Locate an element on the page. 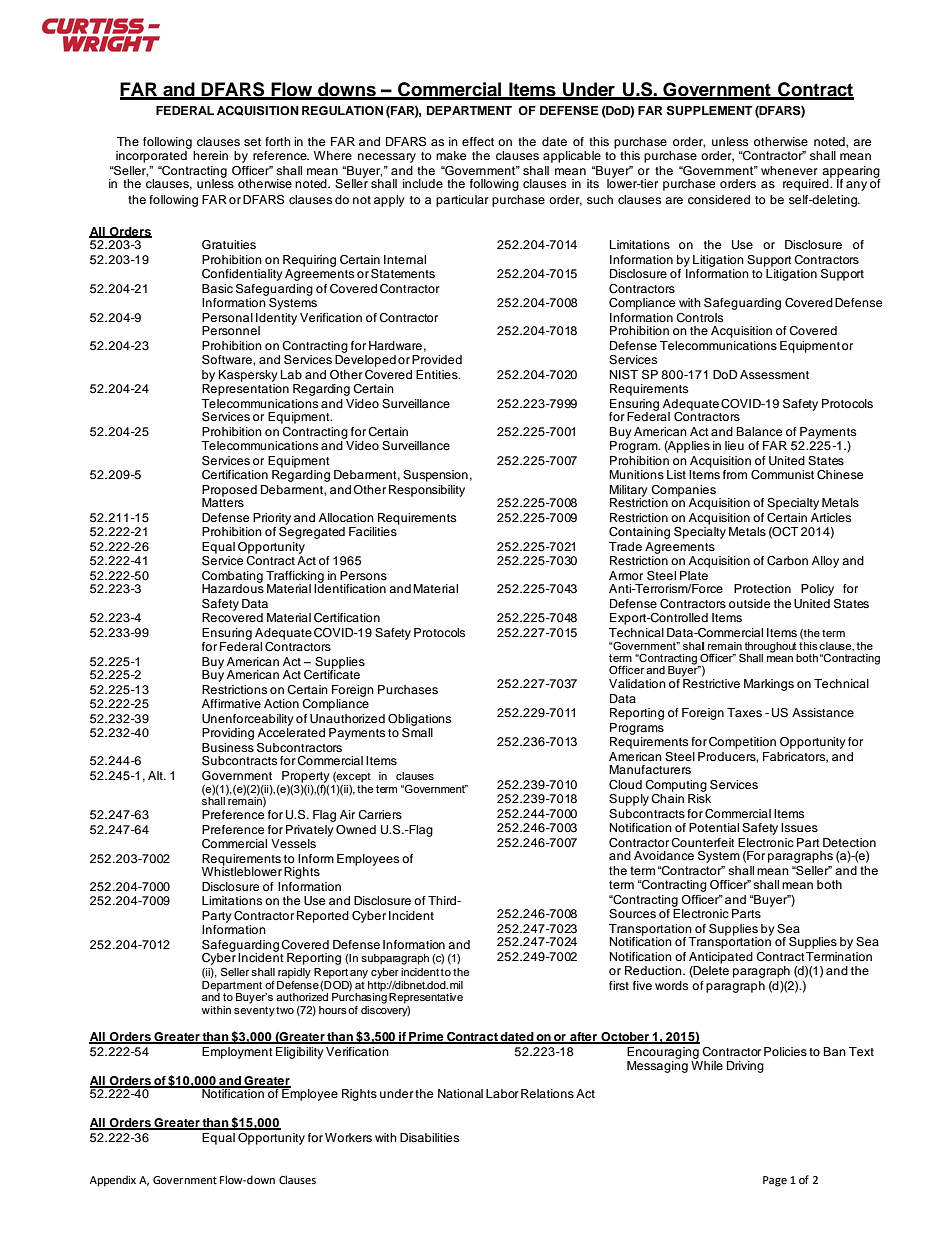 This page has height=1233, width=952. Carriers is located at coordinates (380, 815).
